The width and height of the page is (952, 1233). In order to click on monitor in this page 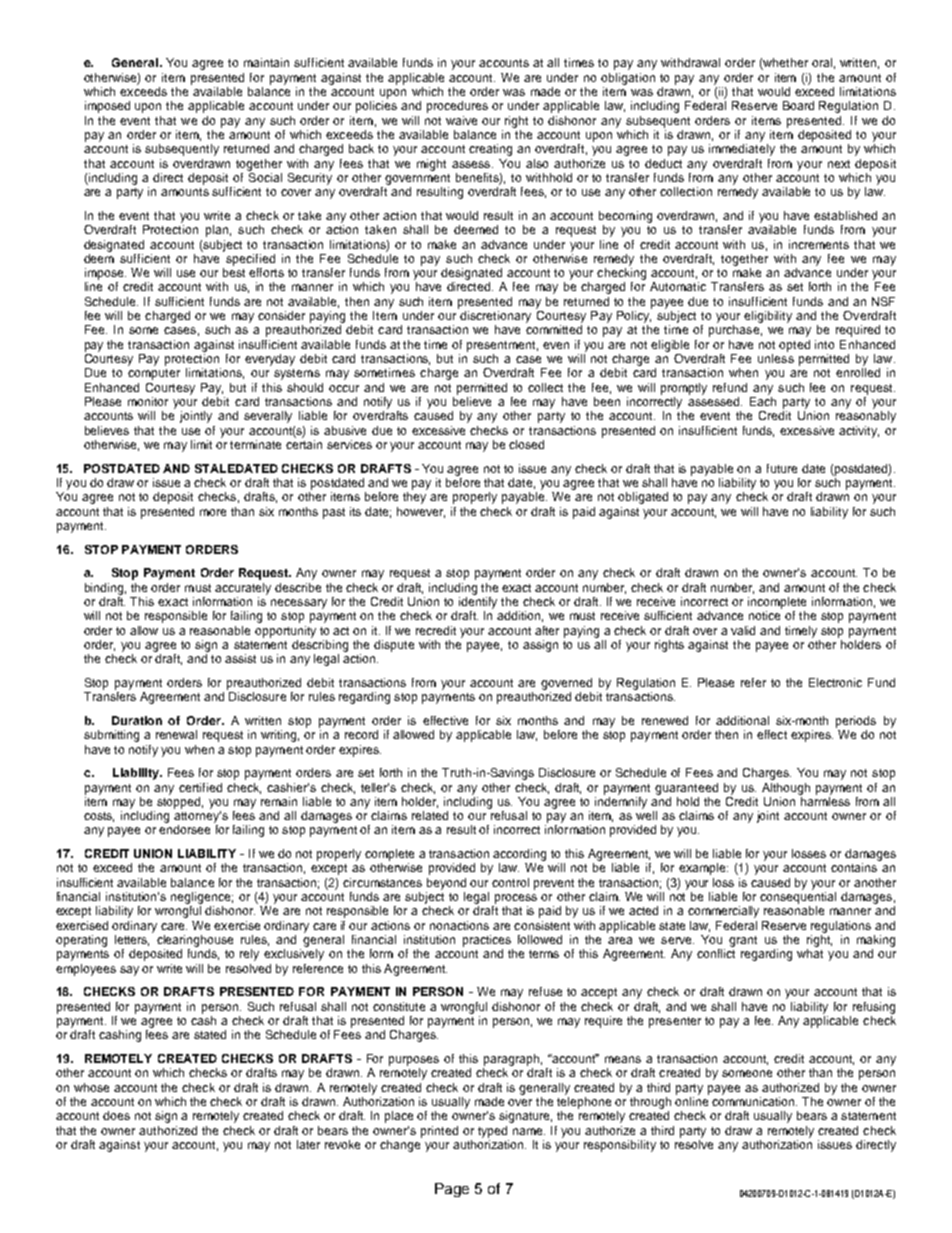, I will do `click(148, 401)`.
